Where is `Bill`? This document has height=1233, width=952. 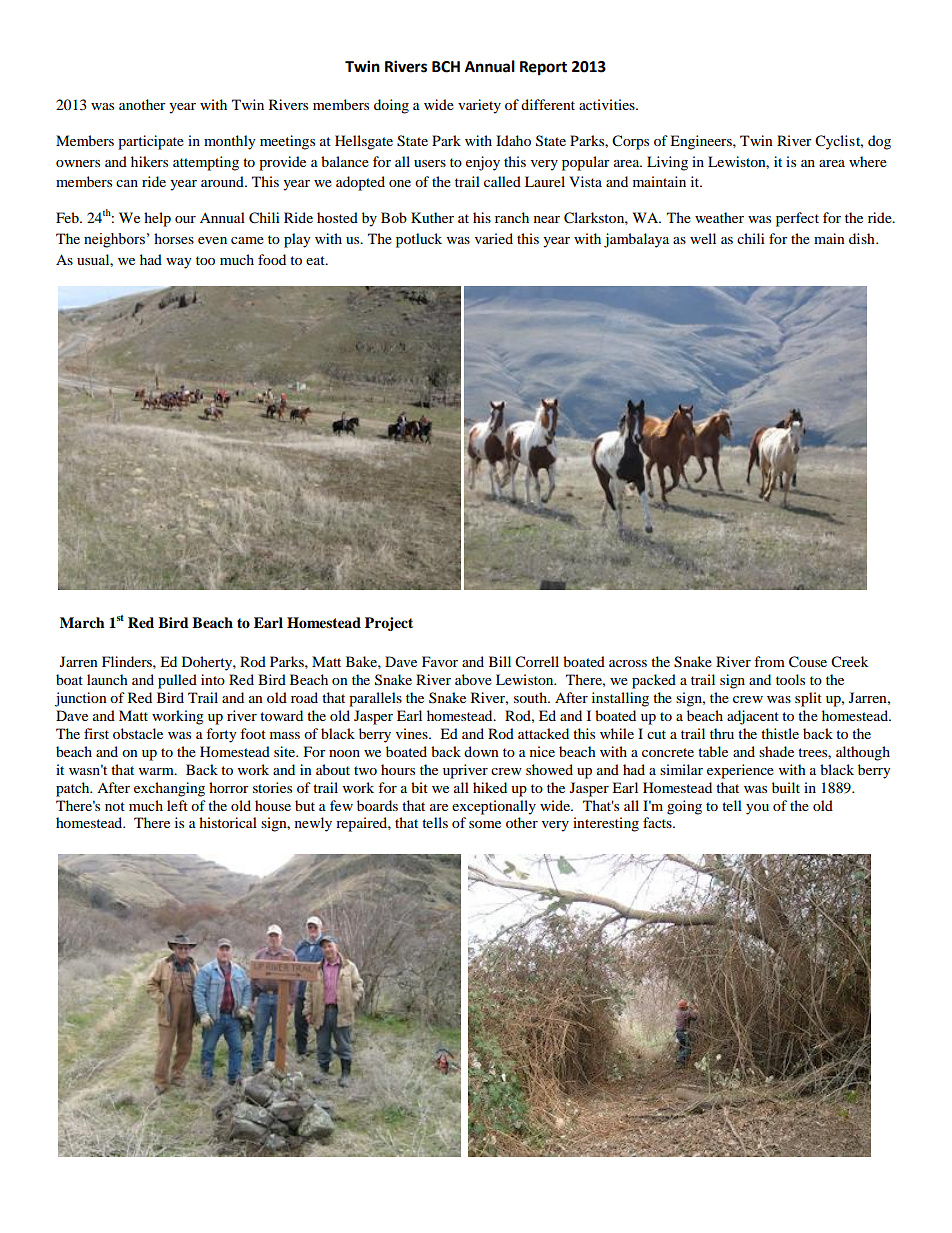
Bill is located at coordinates (500, 661).
